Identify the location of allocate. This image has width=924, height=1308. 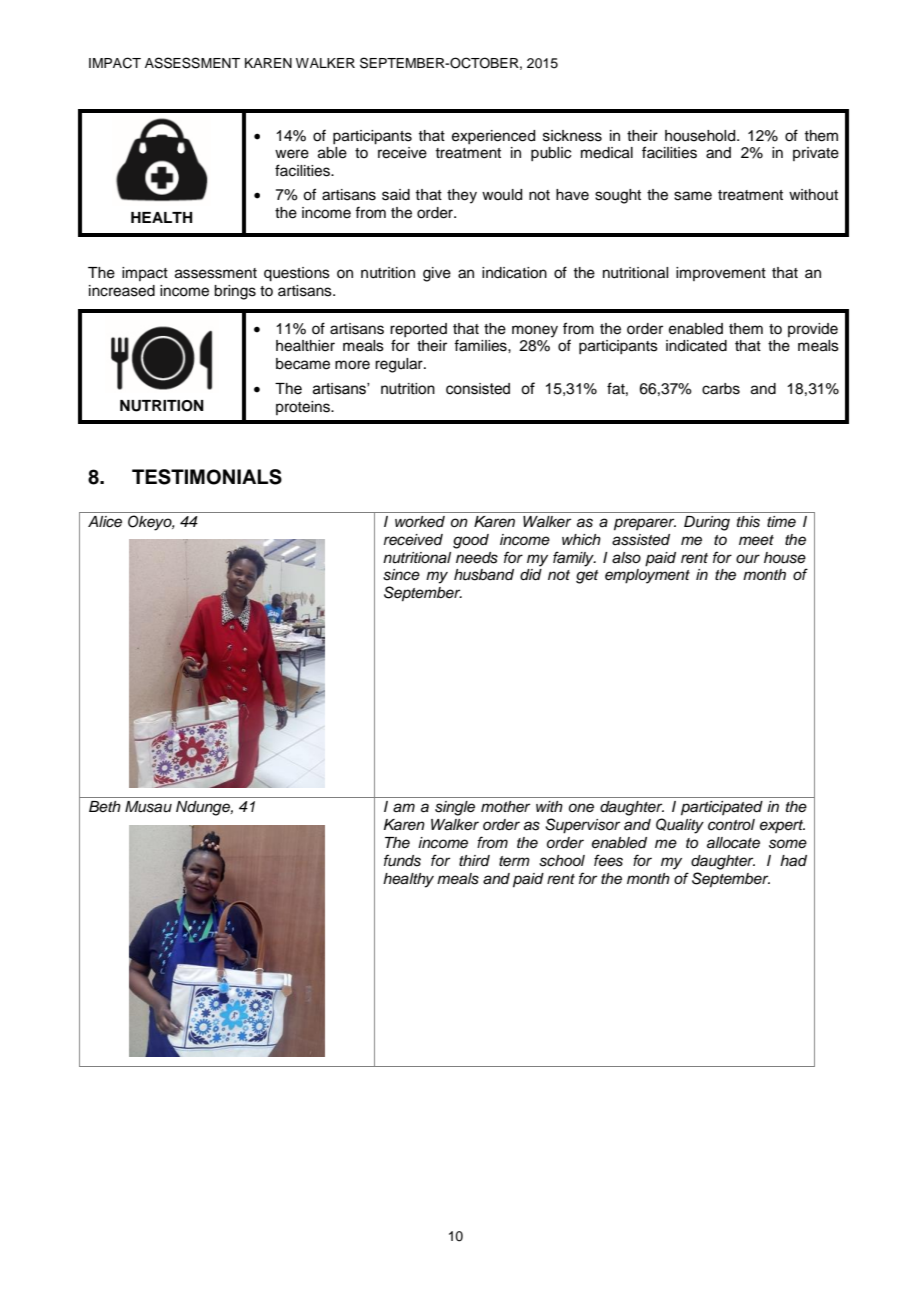
(733, 843).
